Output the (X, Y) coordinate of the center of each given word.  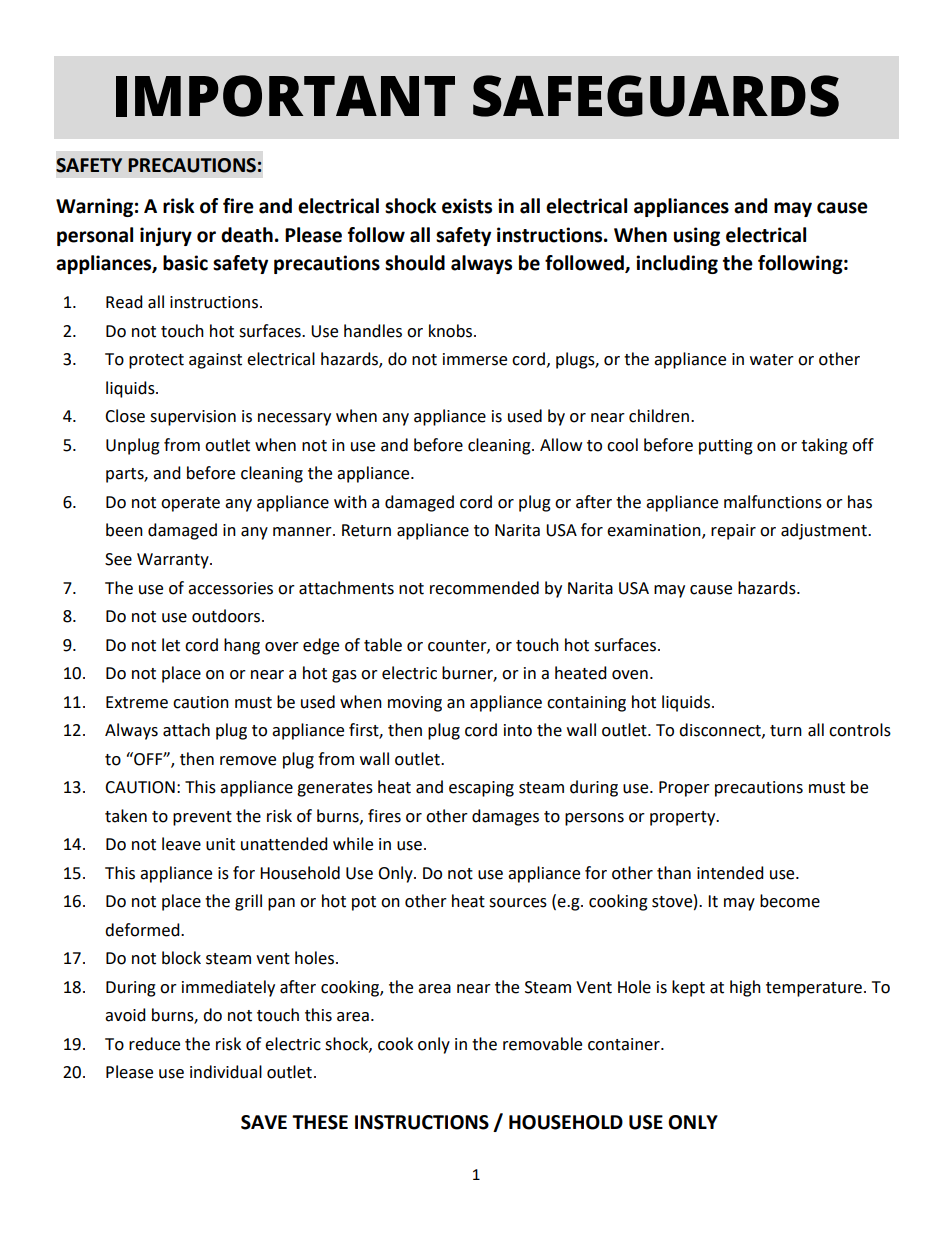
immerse (475, 359)
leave (181, 844)
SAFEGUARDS (656, 96)
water (772, 360)
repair (733, 532)
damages (505, 817)
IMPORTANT (285, 96)
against (215, 361)
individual (226, 1072)
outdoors (227, 616)
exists (467, 206)
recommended (484, 588)
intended (730, 873)
